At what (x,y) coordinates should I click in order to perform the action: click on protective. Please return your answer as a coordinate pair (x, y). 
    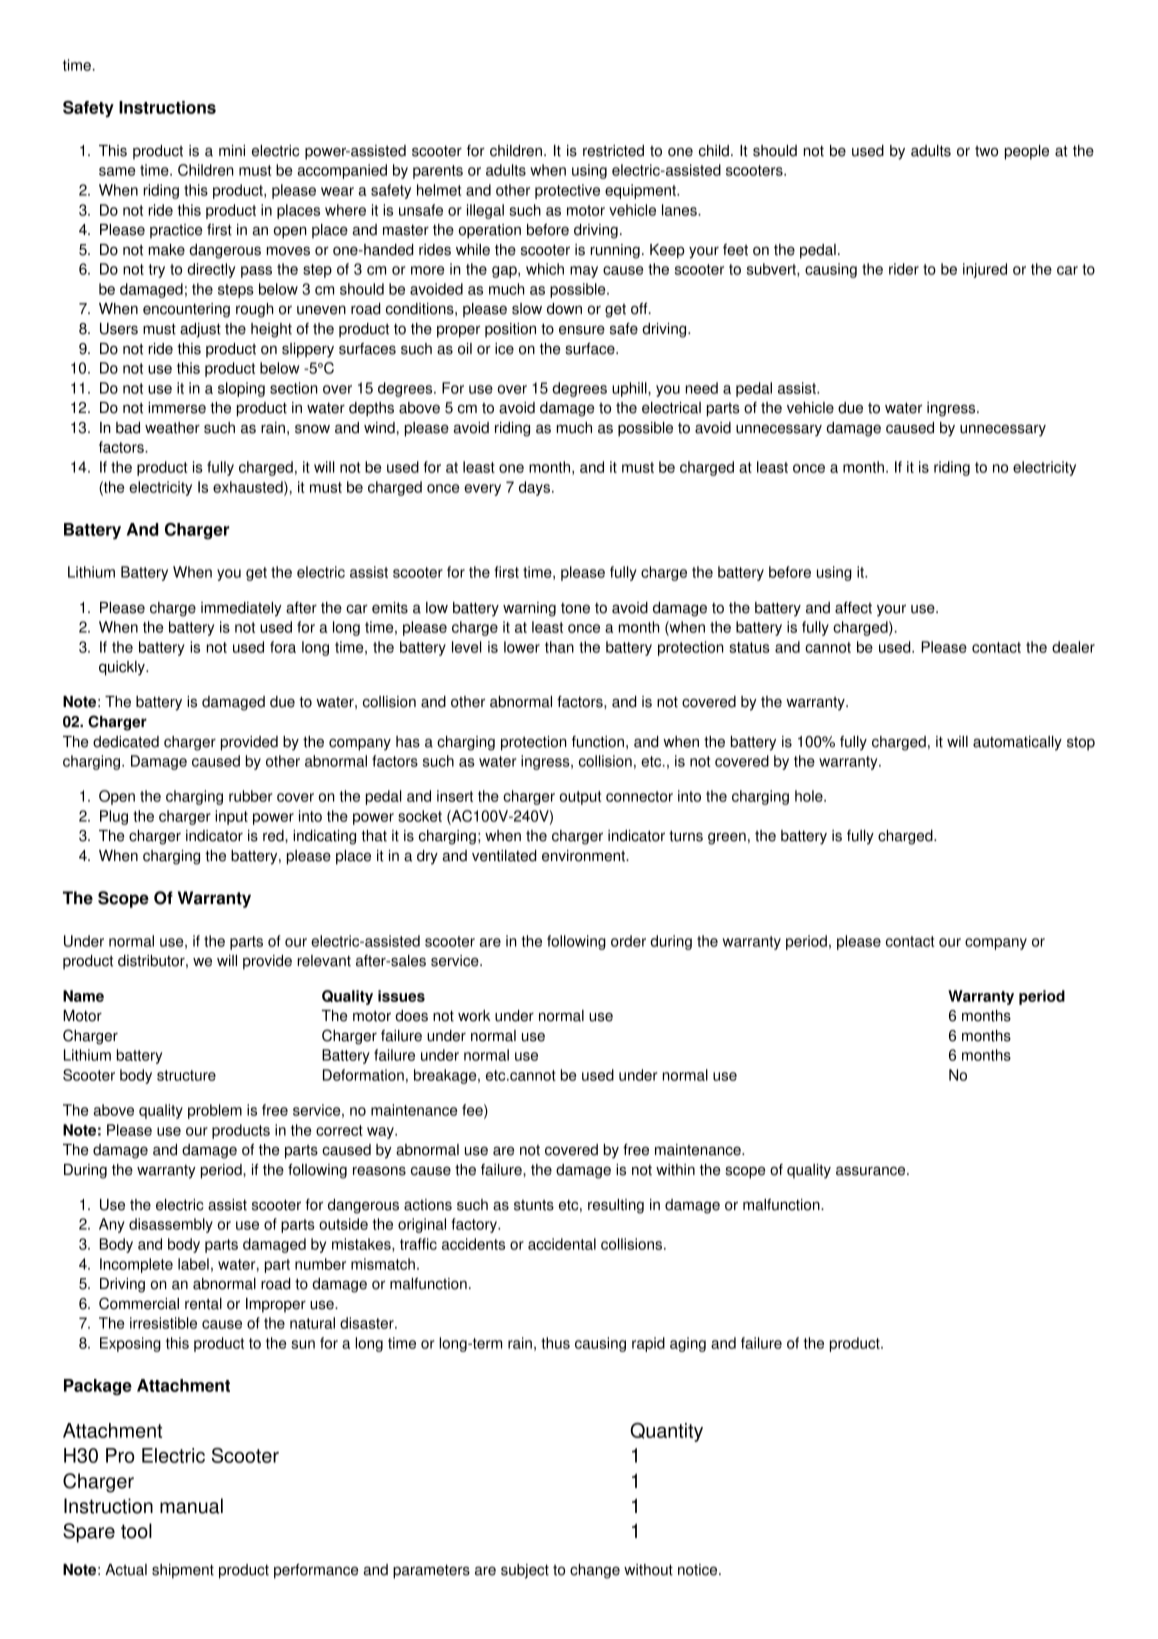
    Looking at the image, I should click on (567, 191).
